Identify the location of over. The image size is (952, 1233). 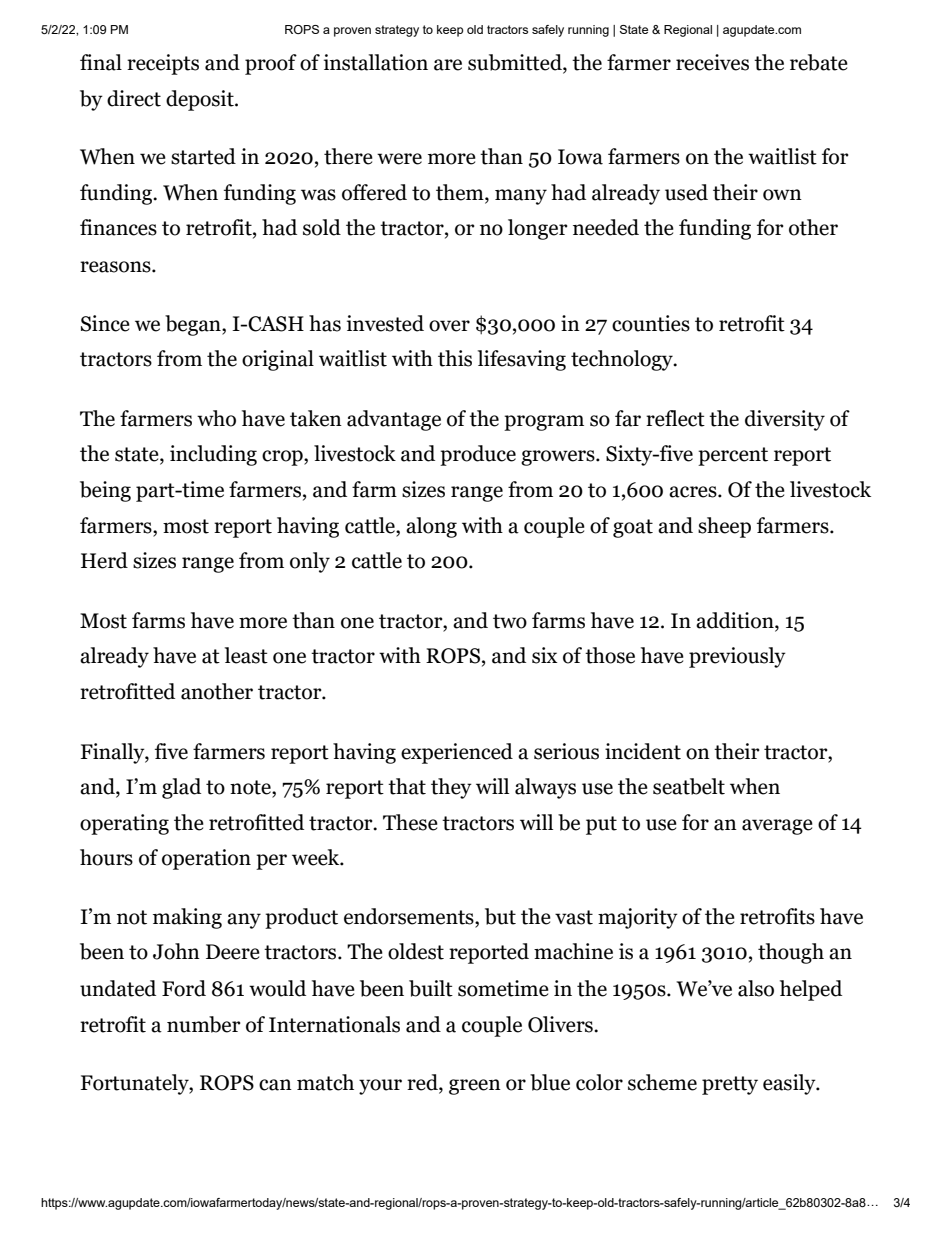
(449, 326).
